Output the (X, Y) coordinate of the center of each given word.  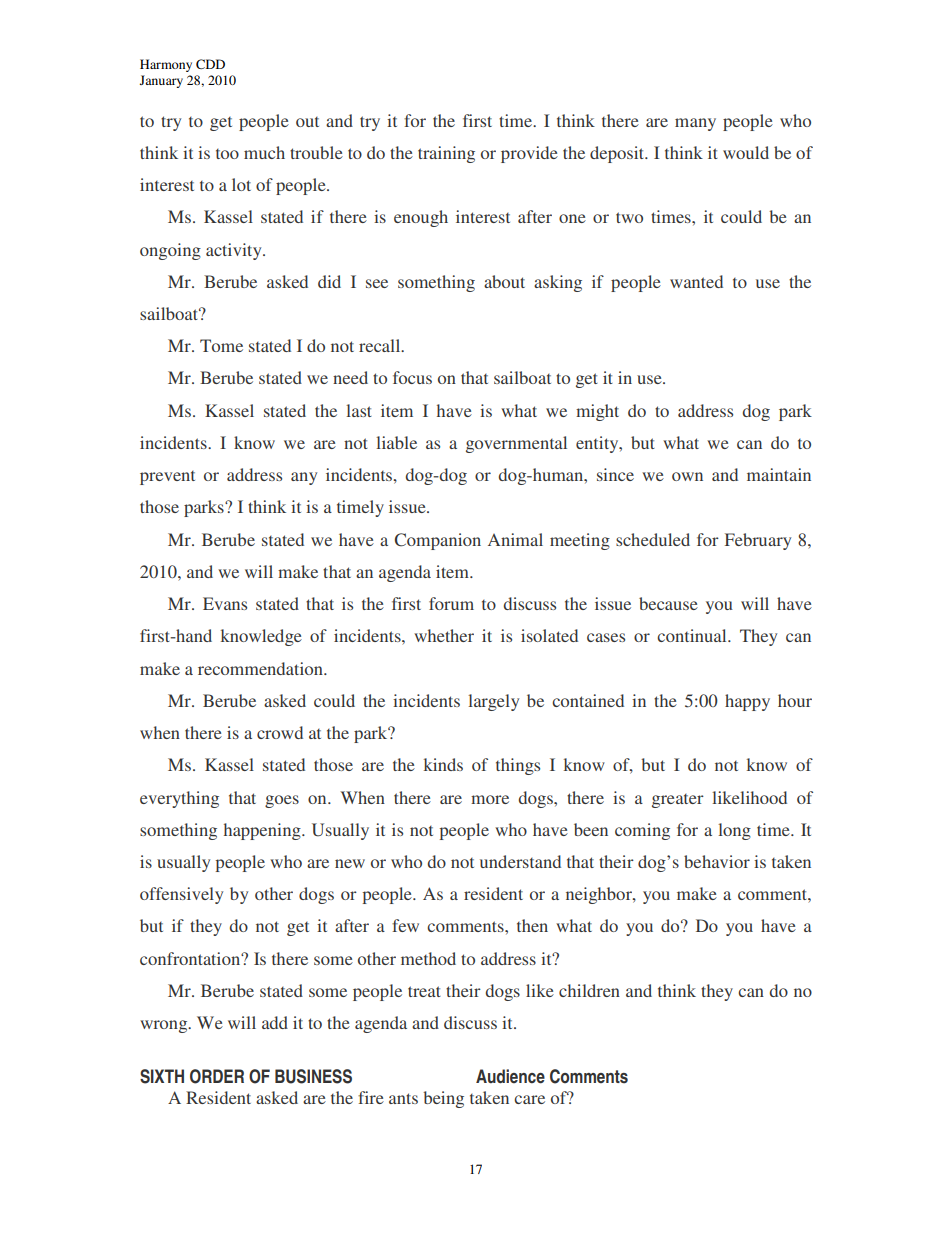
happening (263, 831)
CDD (210, 64)
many (695, 124)
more (490, 799)
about (504, 281)
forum (451, 603)
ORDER (217, 1076)
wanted (696, 281)
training (446, 154)
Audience (510, 1076)
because (668, 603)
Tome (221, 345)
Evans (225, 603)
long (734, 831)
